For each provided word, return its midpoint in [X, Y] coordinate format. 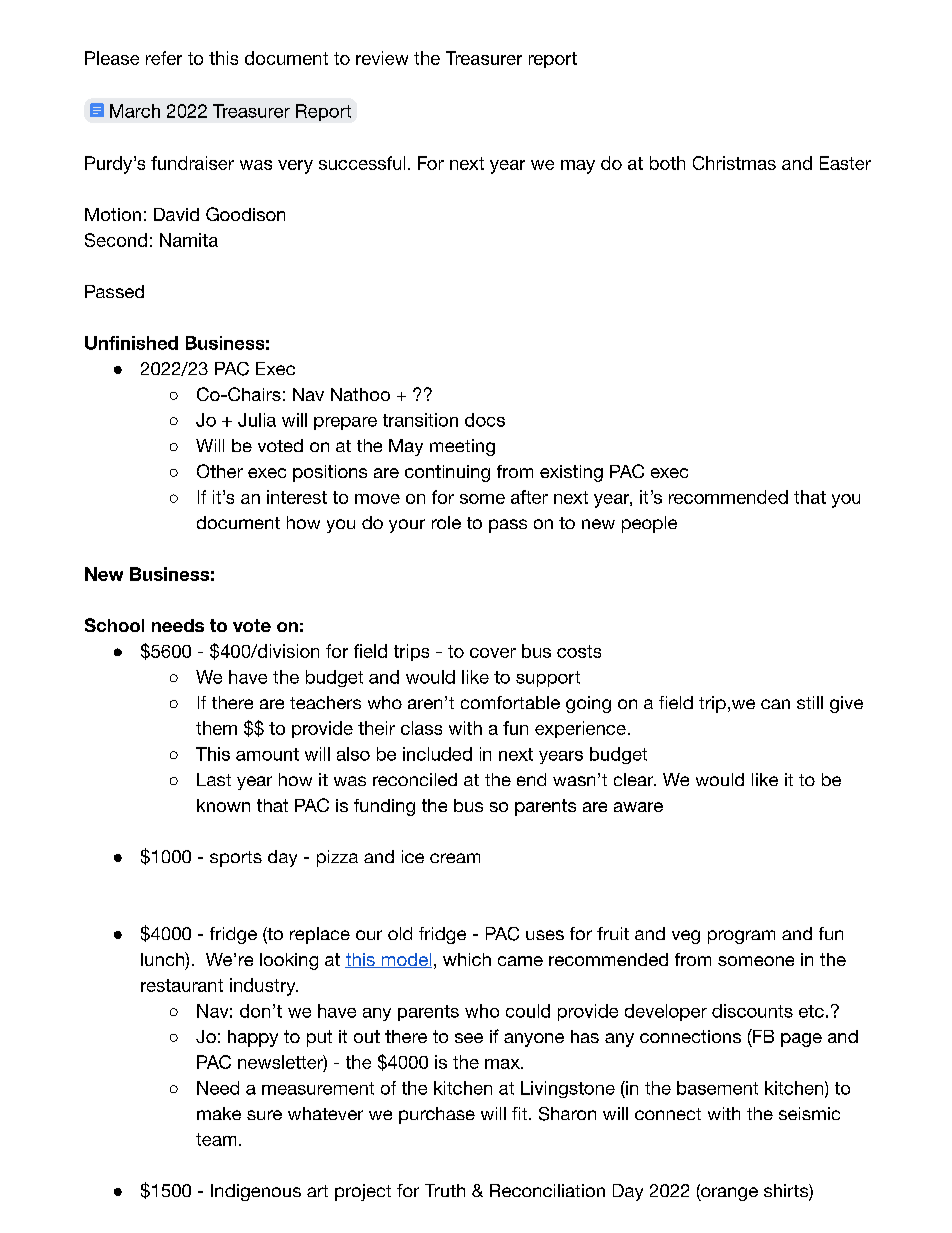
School [114, 625]
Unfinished [131, 343]
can [775, 704]
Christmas [734, 163]
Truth [445, 1190]
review [382, 58]
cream [455, 858]
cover [493, 653]
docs [485, 420]
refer [164, 58]
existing [571, 473]
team [216, 1139]
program [741, 937]
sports [236, 859]
